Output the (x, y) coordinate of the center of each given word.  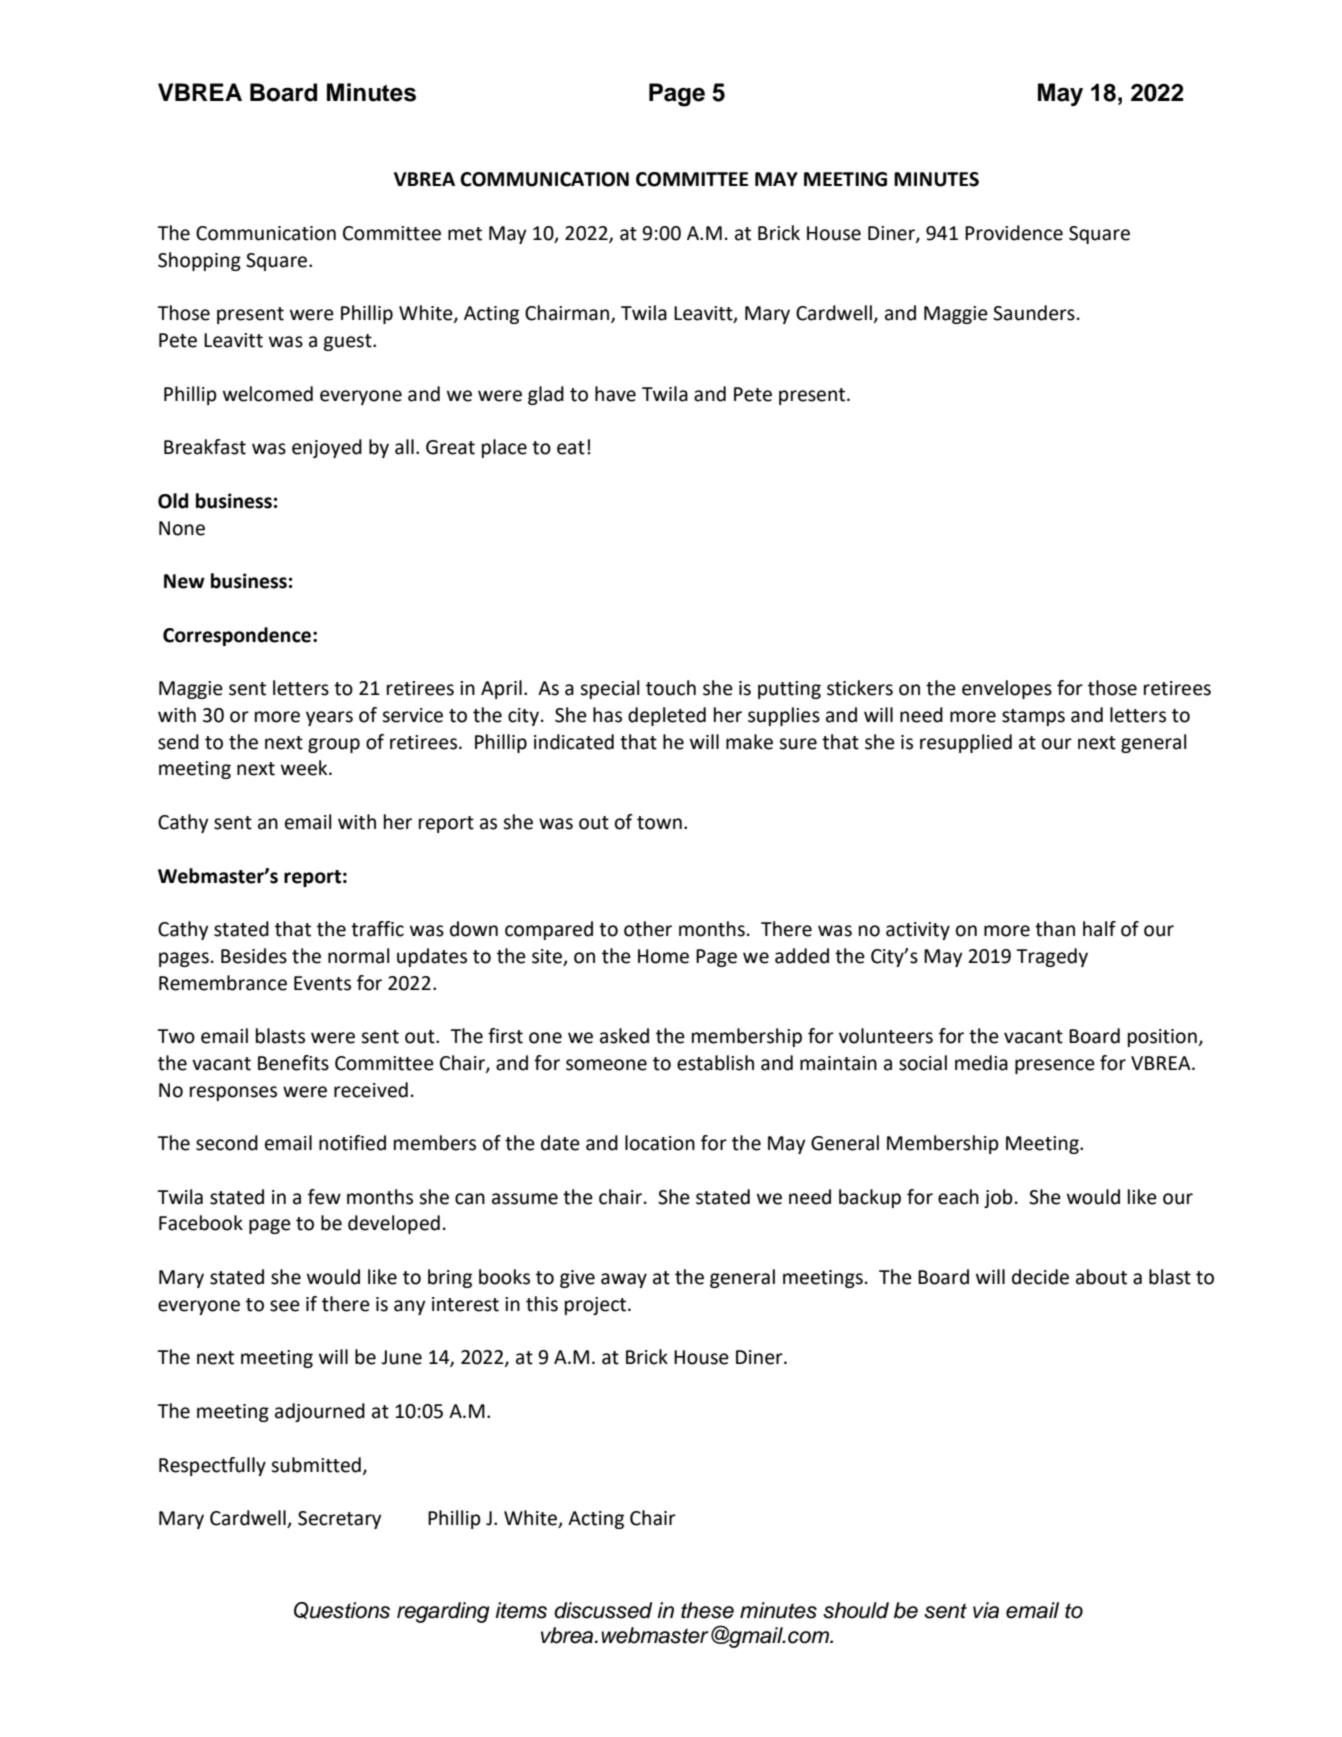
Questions (342, 1610)
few (324, 1197)
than (1055, 929)
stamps (1033, 717)
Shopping (199, 261)
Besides (254, 956)
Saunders (1034, 313)
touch (671, 688)
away (624, 1280)
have (615, 394)
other (648, 929)
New (184, 581)
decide (1040, 1277)
